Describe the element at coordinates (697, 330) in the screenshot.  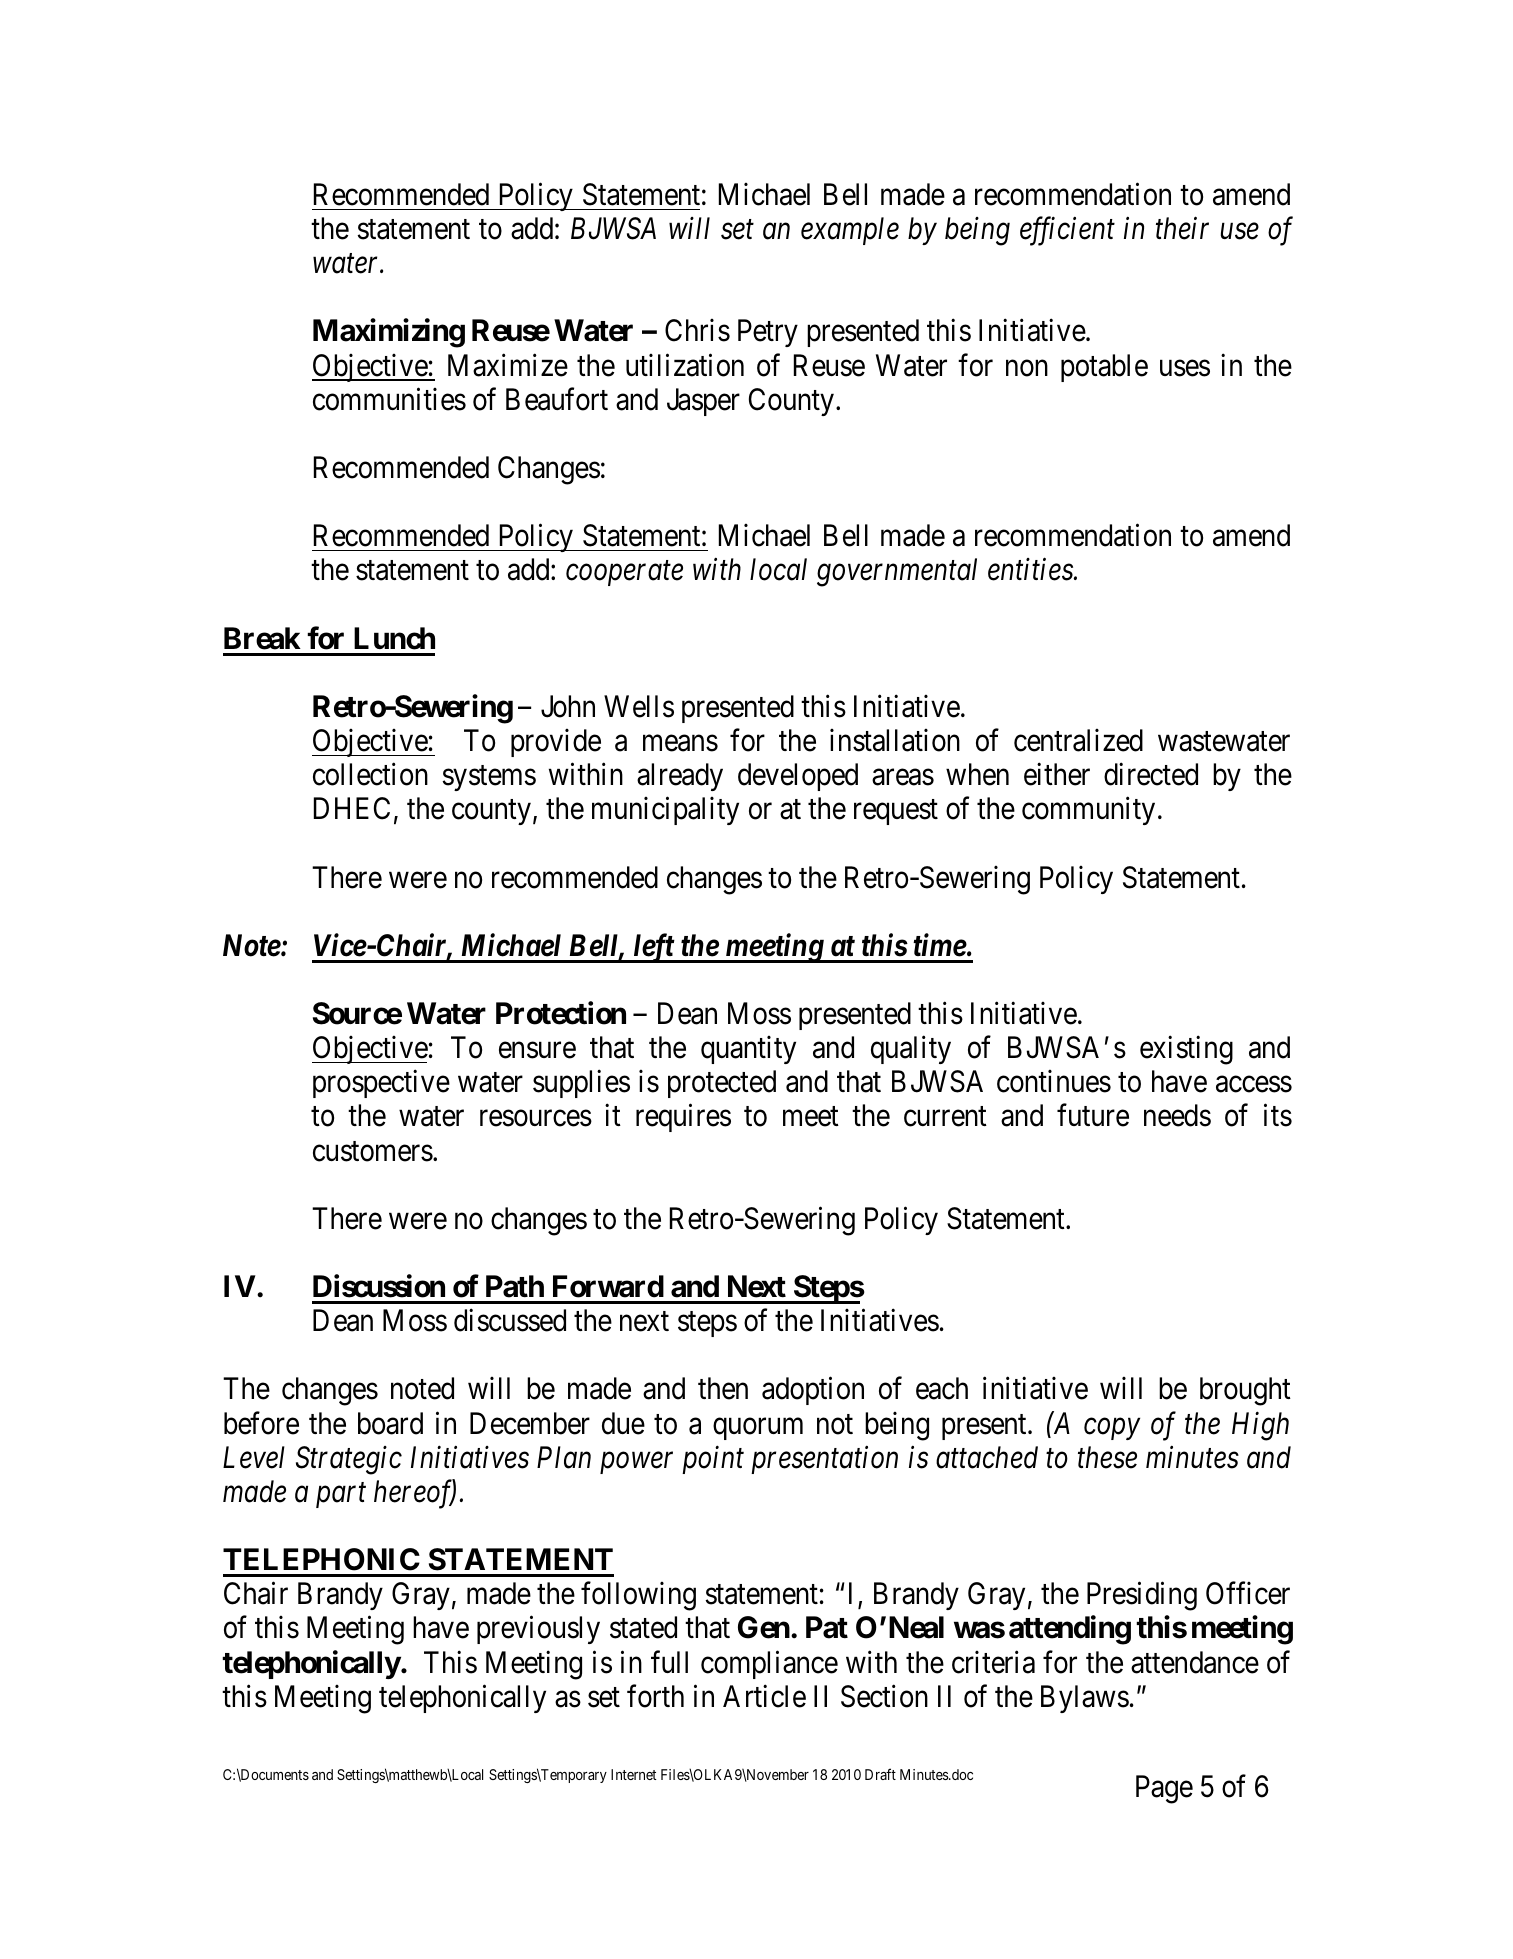
I see `Chris` at that location.
